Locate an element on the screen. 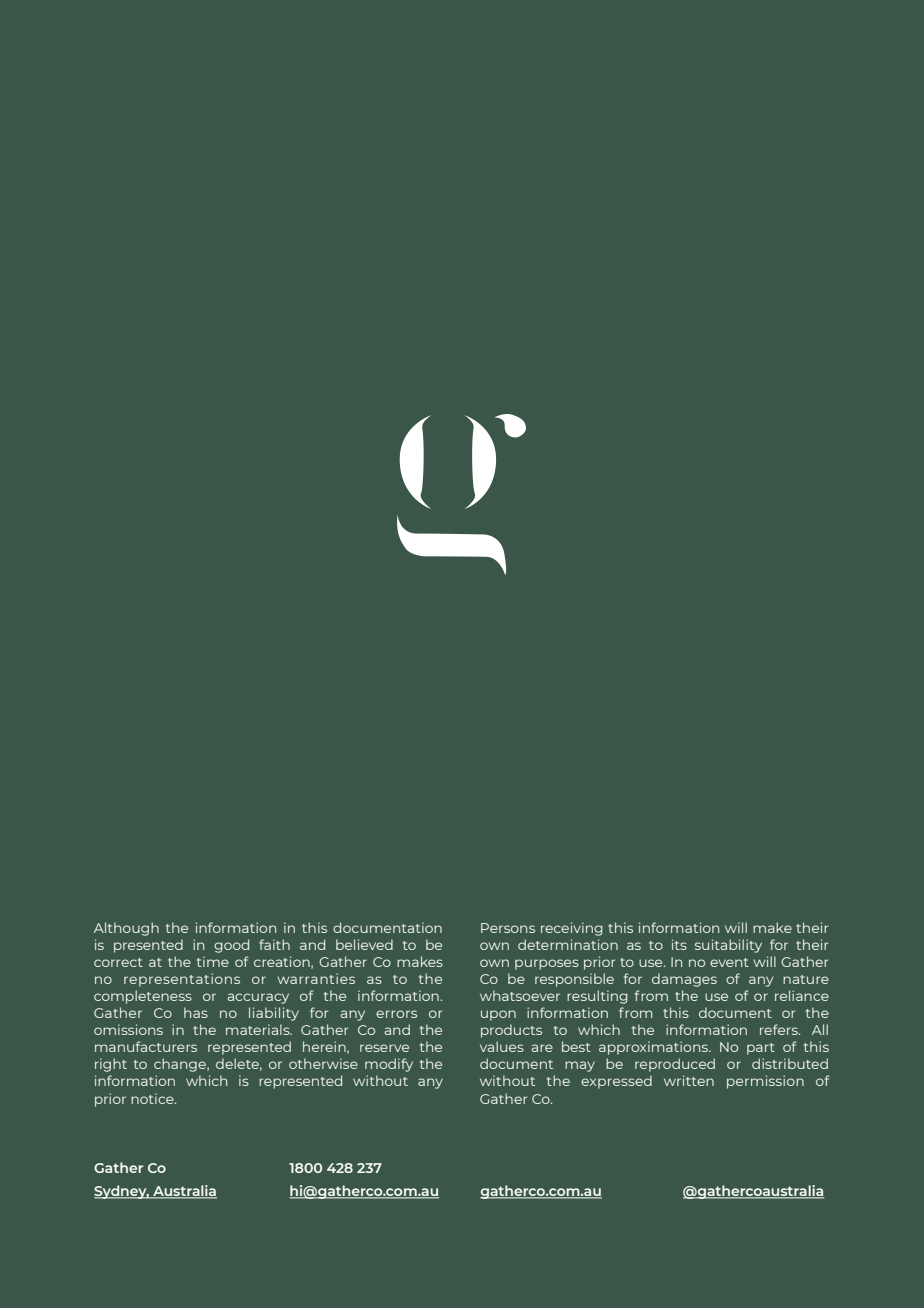 This screenshot has height=1308, width=924. expressed is located at coordinates (616, 1082).
